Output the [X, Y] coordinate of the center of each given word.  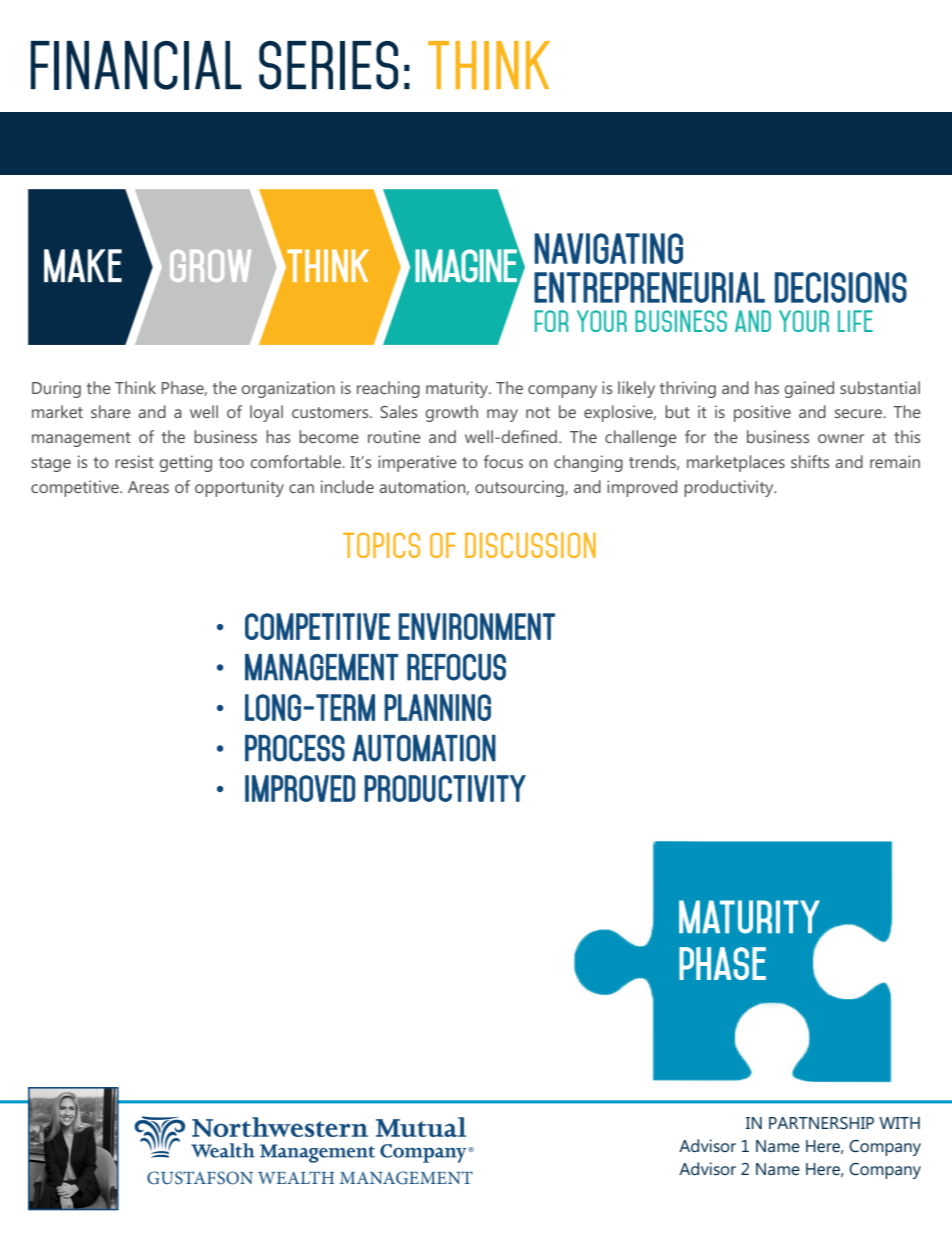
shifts [810, 461]
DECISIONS [841, 287]
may [502, 415]
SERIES [328, 65]
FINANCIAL [136, 65]
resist [134, 461]
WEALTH [296, 1177]
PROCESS [295, 748]
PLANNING [437, 707]
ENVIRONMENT [477, 626]
